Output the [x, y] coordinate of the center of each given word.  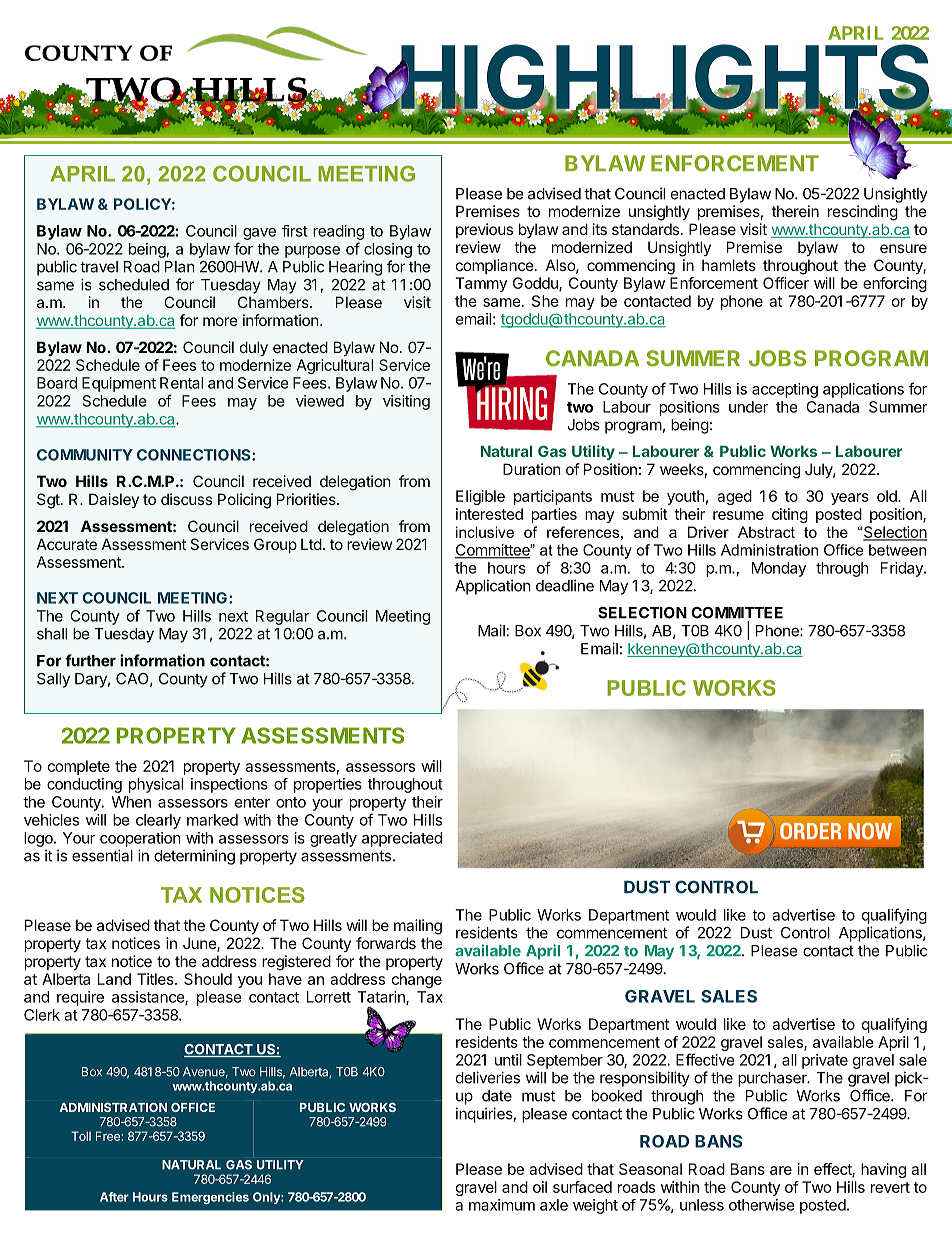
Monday [779, 569]
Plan [180, 267]
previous [484, 230]
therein [795, 211]
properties [328, 785]
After [114, 1197]
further [90, 660]
